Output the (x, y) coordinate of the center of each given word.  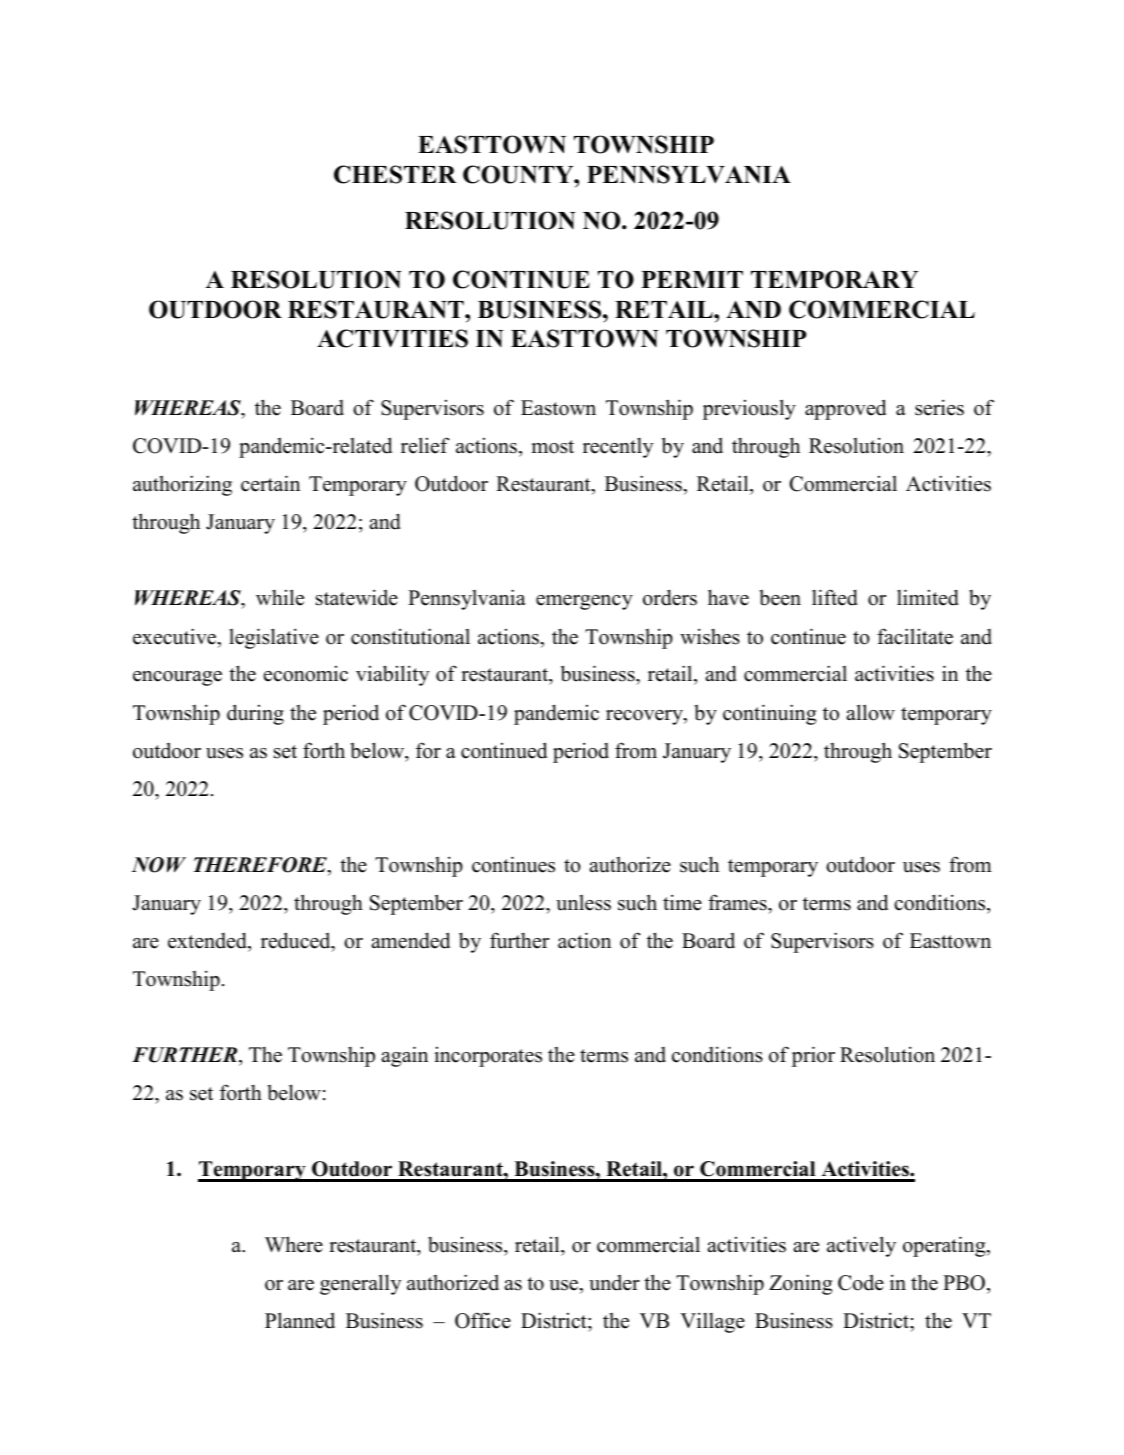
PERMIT (692, 279)
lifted (835, 597)
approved (845, 409)
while (280, 597)
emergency (584, 602)
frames (738, 902)
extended (208, 940)
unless (583, 903)
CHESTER (395, 174)
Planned (300, 1320)
